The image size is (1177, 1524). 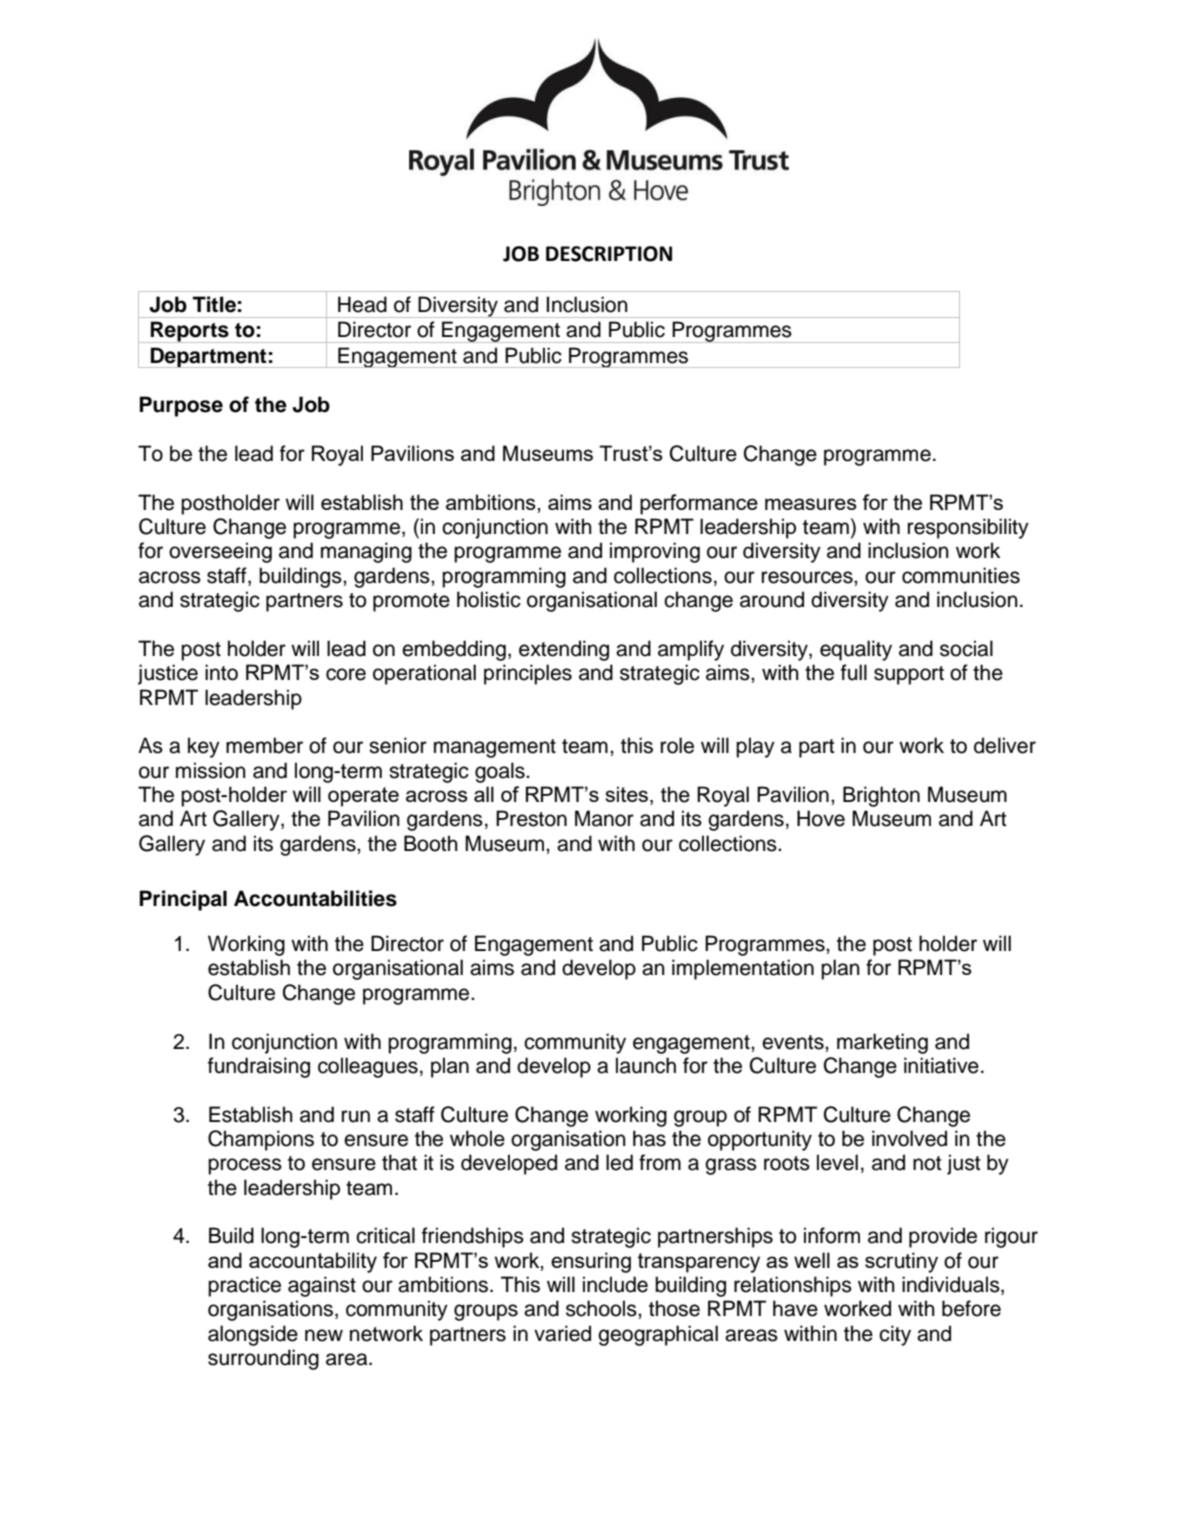 I want to click on city, so click(x=895, y=1335).
